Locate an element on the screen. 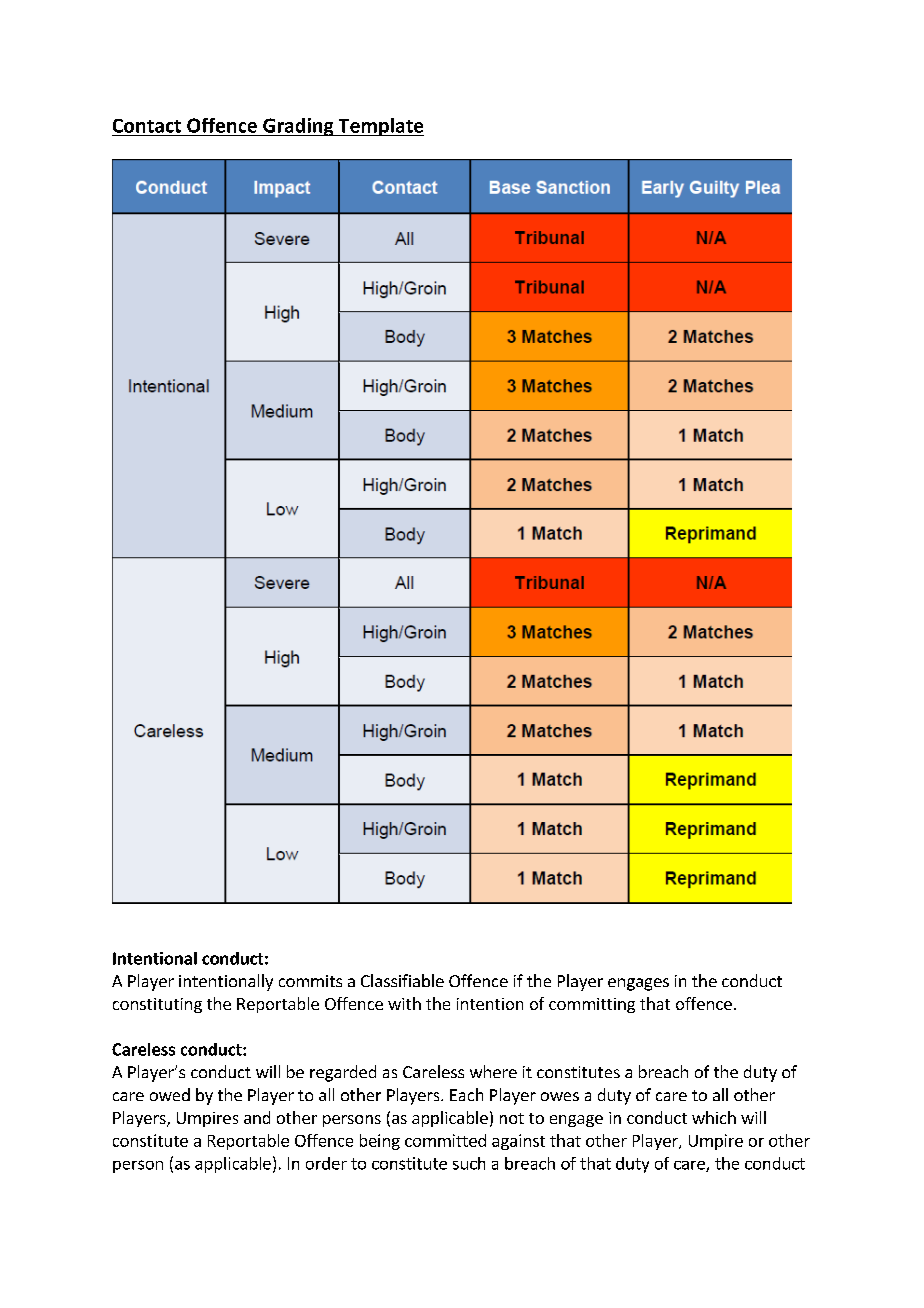 This screenshot has width=924, height=1308. regarded is located at coordinates (343, 1073).
